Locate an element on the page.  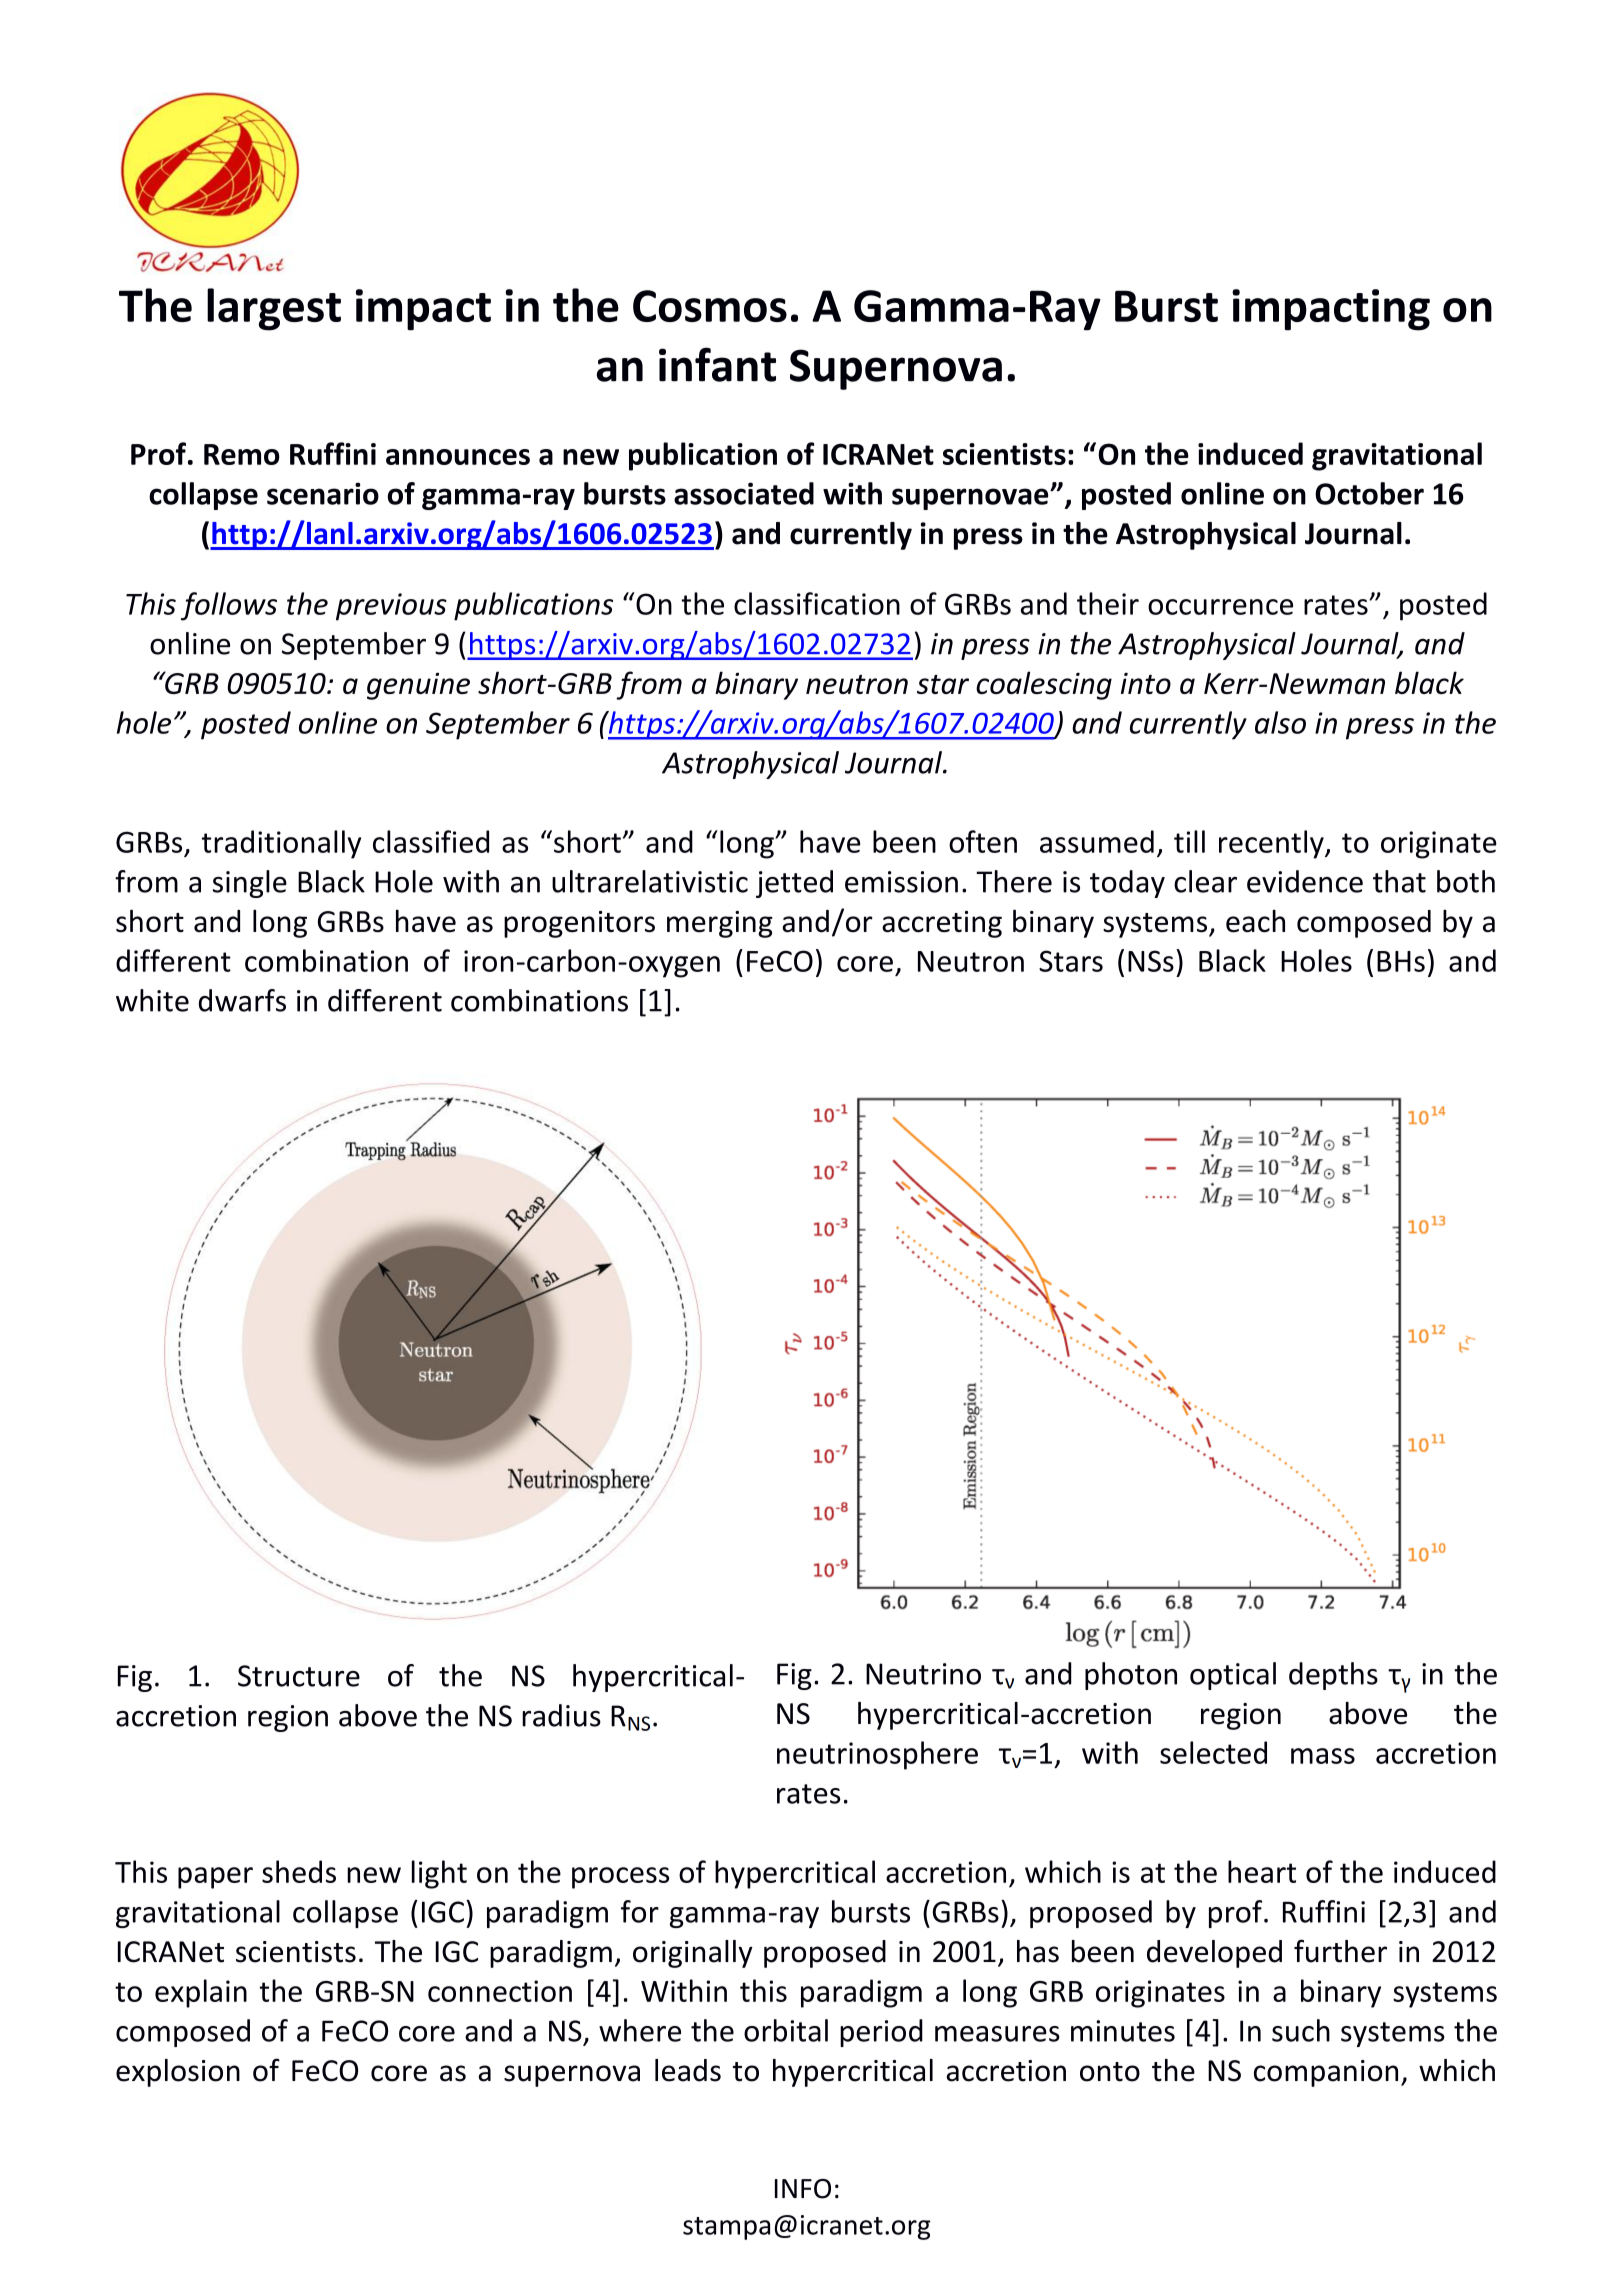
explosion is located at coordinates (178, 2073).
